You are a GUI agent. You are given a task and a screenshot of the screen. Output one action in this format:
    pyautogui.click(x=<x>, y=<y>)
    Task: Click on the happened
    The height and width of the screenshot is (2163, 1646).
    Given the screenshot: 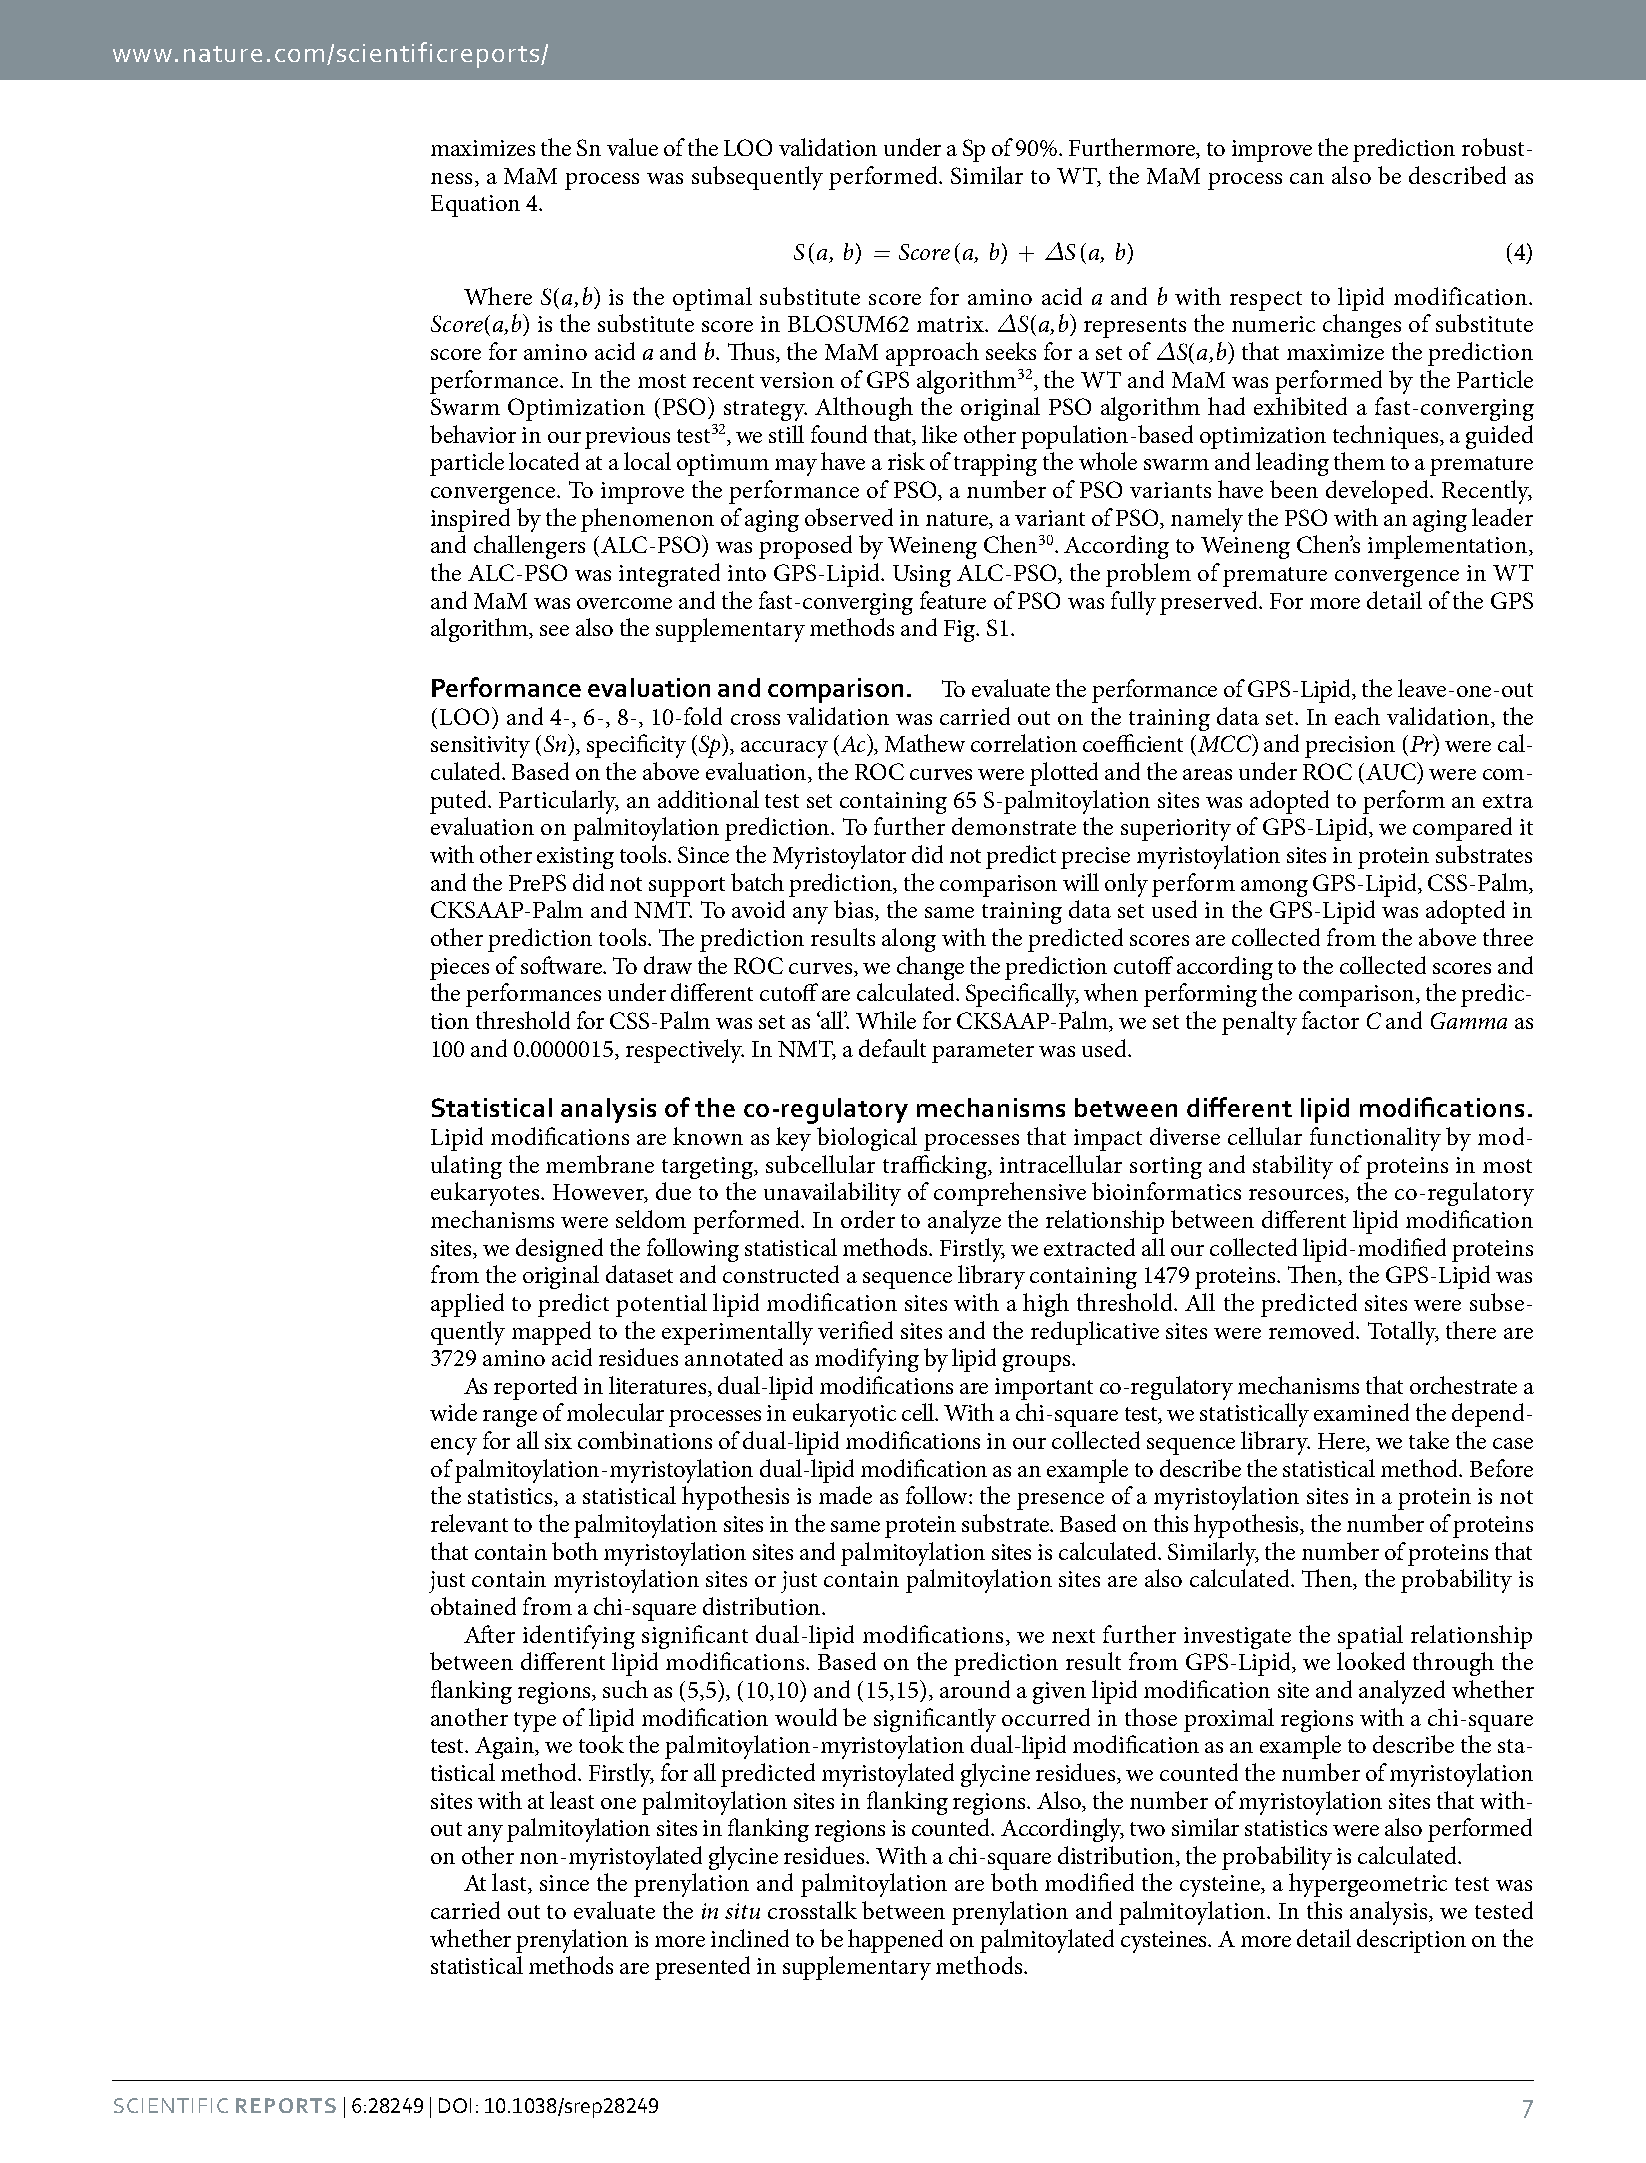 What is the action you would take?
    pyautogui.click(x=895, y=1941)
